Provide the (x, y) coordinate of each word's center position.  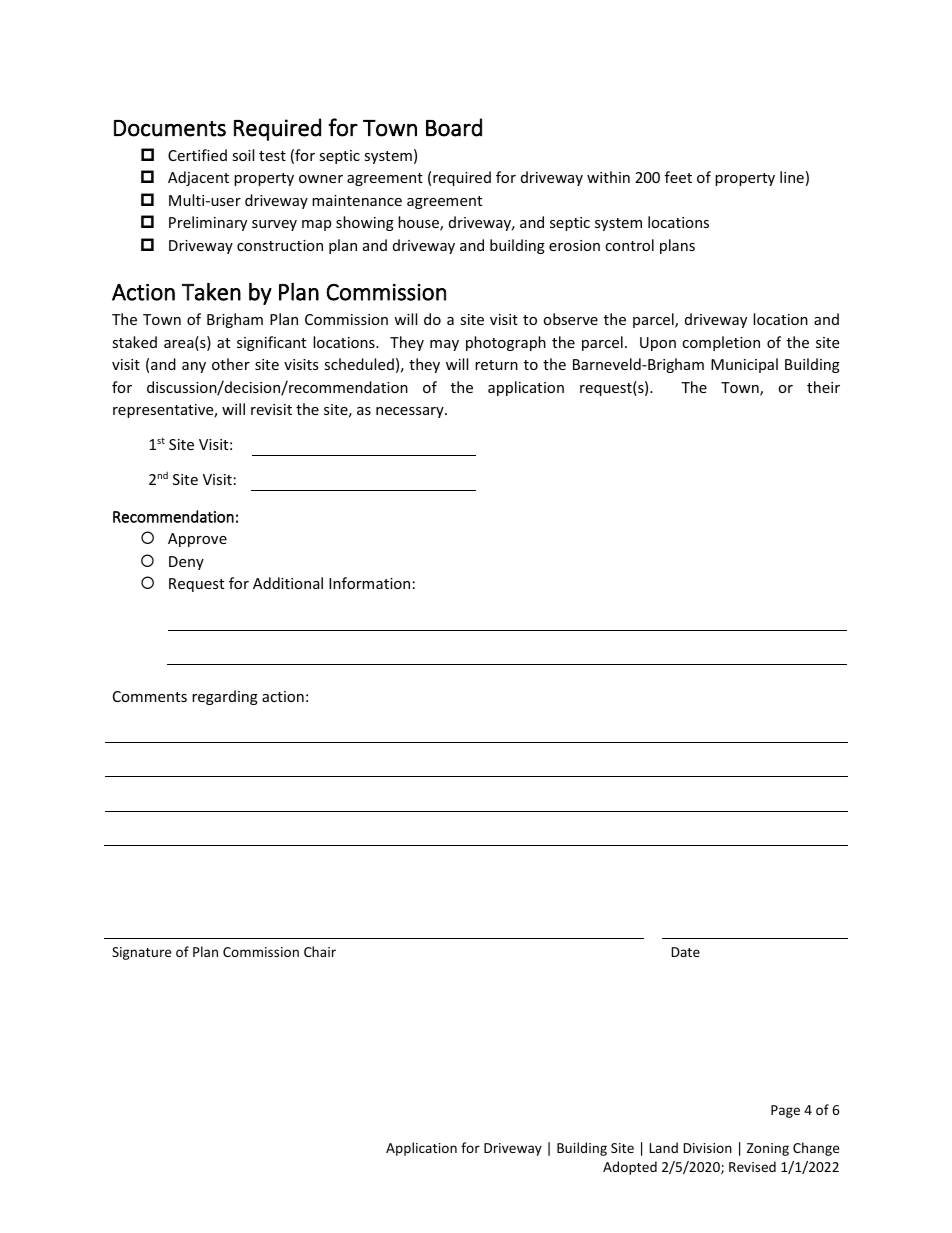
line (792, 177)
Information (369, 583)
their (823, 387)
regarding (225, 697)
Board (454, 127)
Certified (197, 155)
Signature (141, 953)
